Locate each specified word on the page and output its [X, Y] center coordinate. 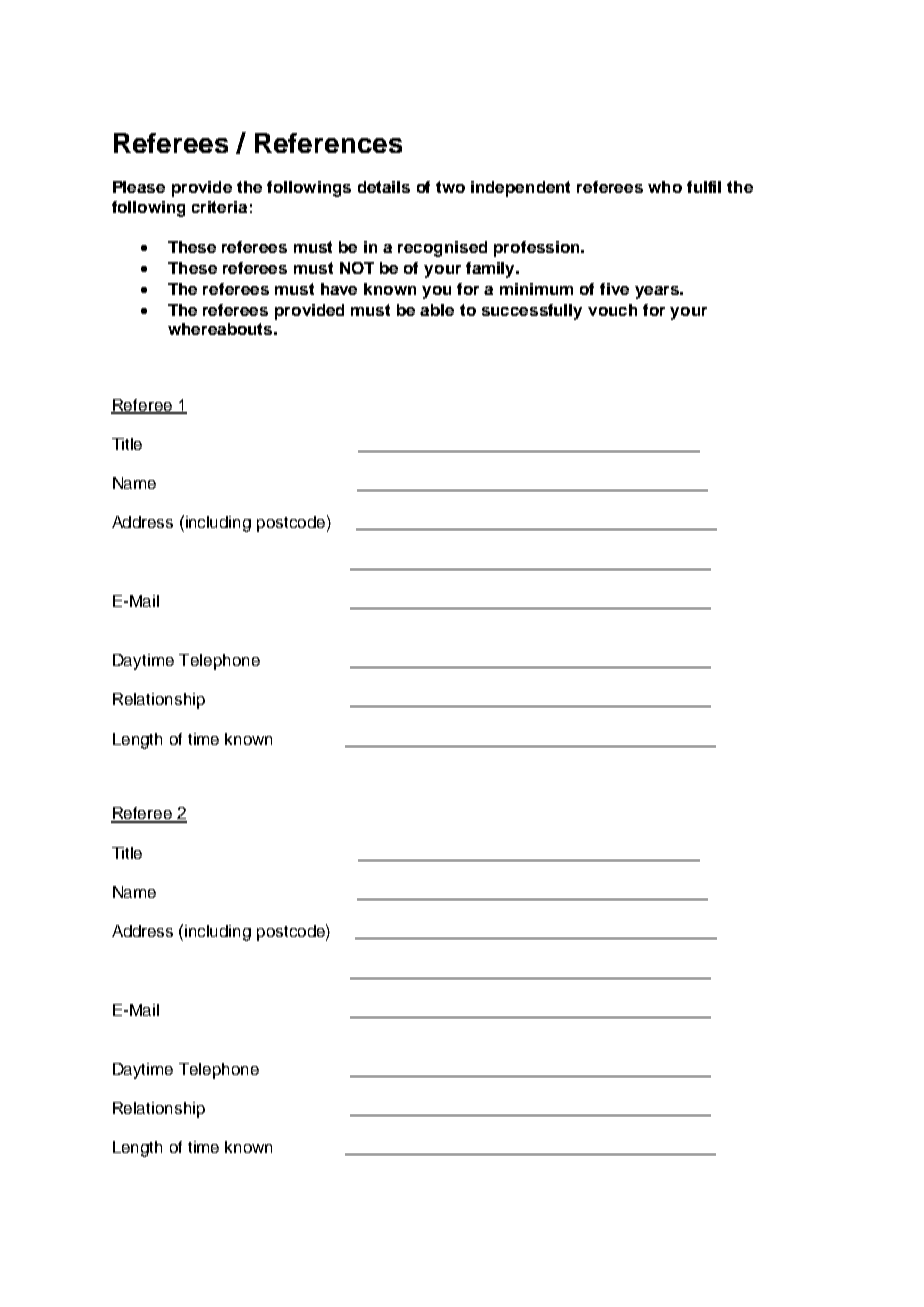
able [437, 310]
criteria [219, 207]
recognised [442, 249]
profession [538, 249]
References [328, 143]
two [450, 187]
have [339, 289]
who [665, 187]
